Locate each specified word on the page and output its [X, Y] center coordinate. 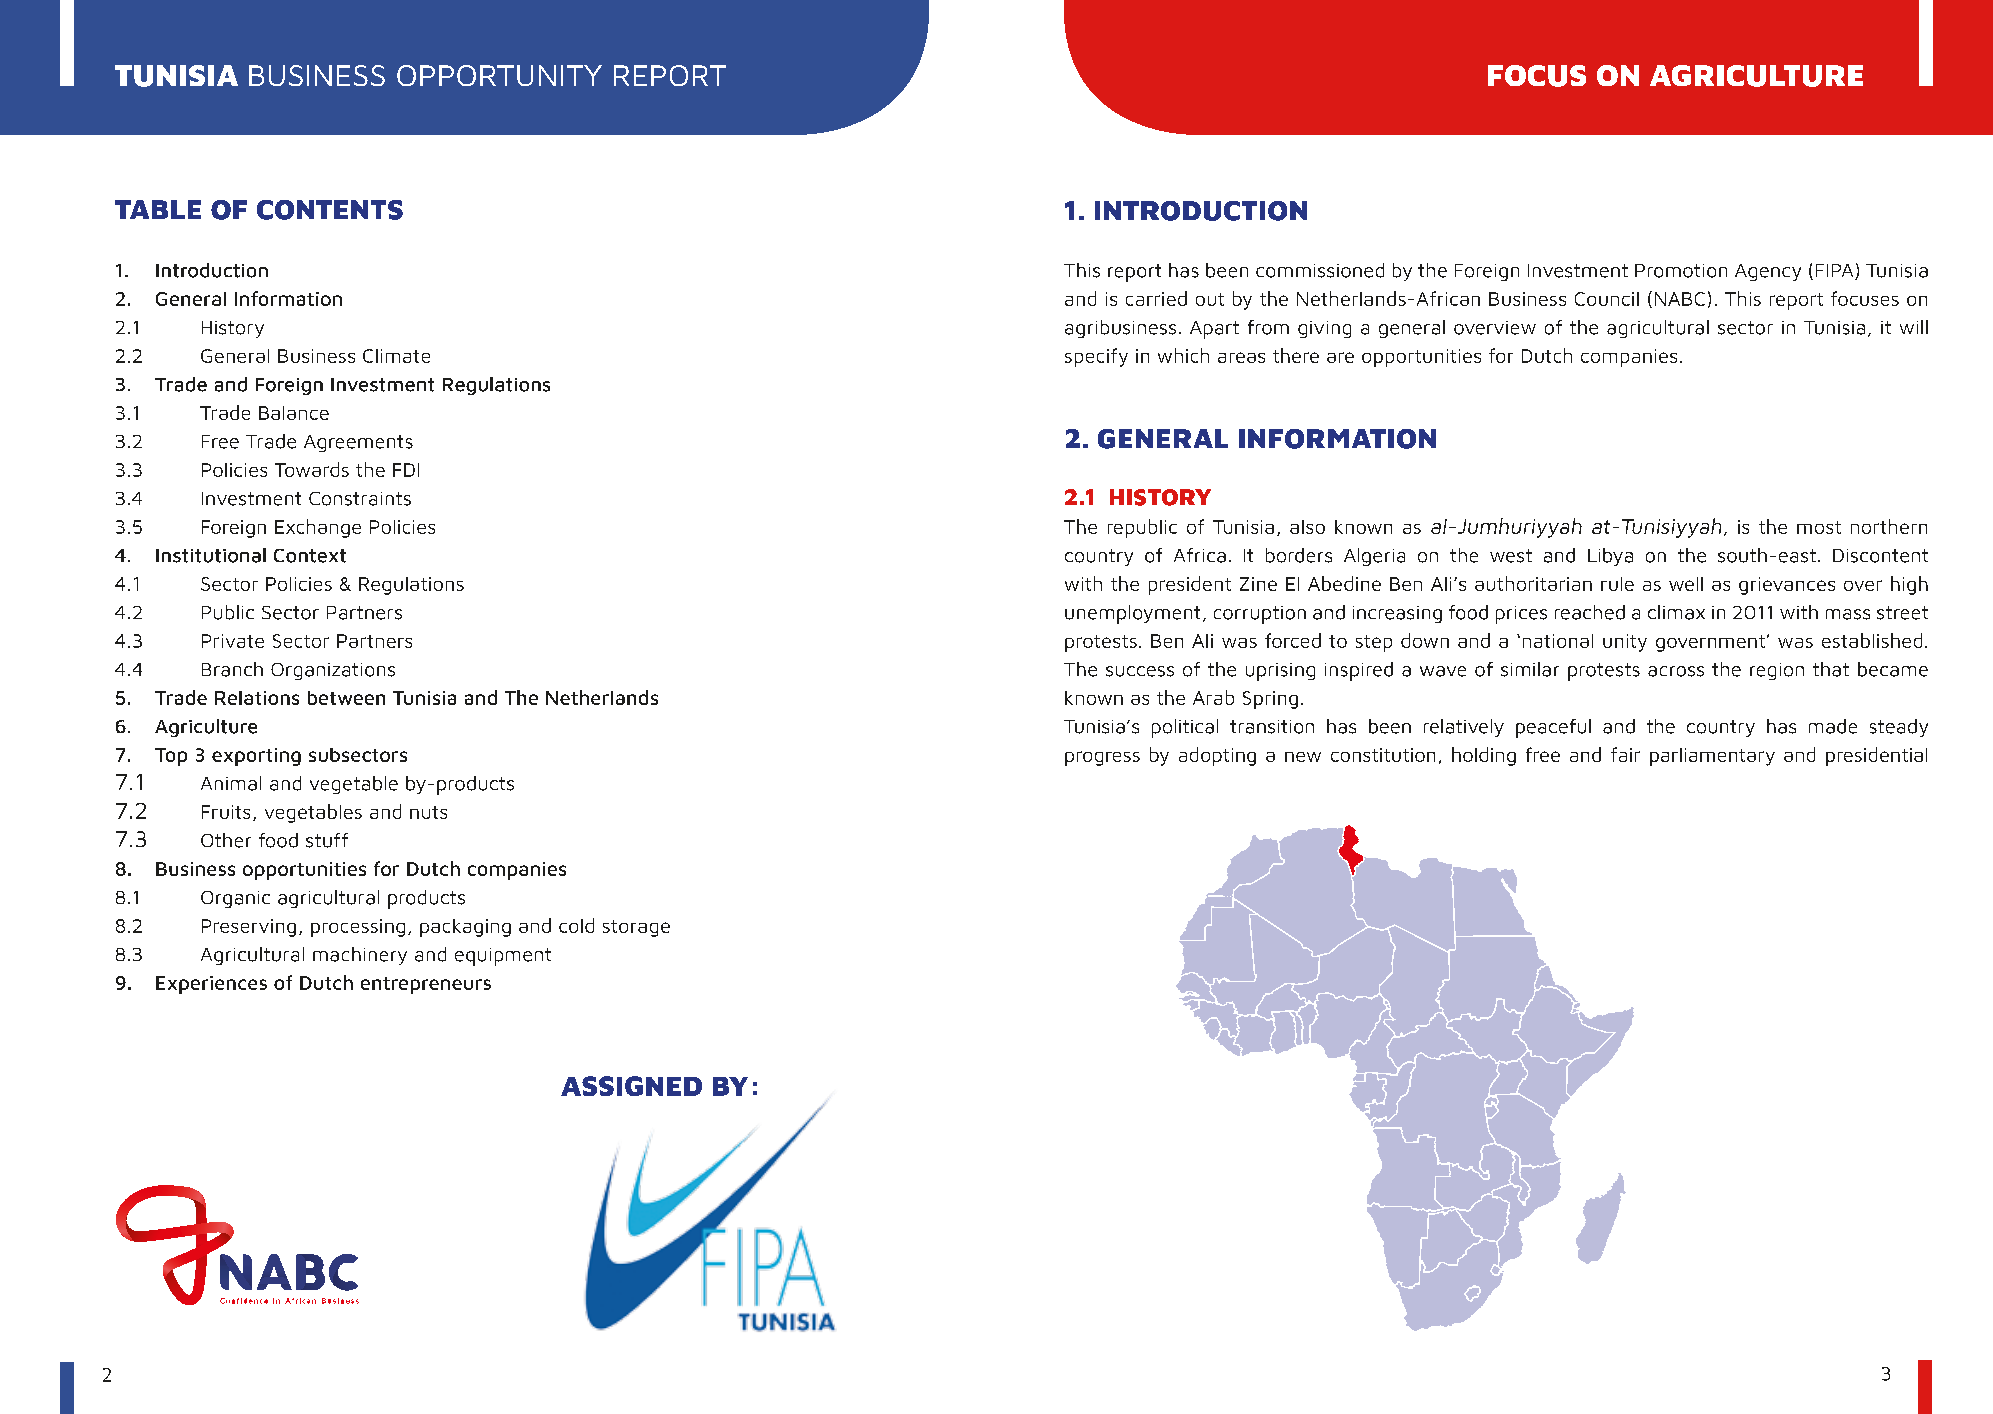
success [1140, 671]
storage [636, 928]
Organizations [333, 671]
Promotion [1681, 271]
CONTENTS [330, 210]
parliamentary [1712, 757]
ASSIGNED [631, 1086]
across [1676, 671]
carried [1156, 298]
